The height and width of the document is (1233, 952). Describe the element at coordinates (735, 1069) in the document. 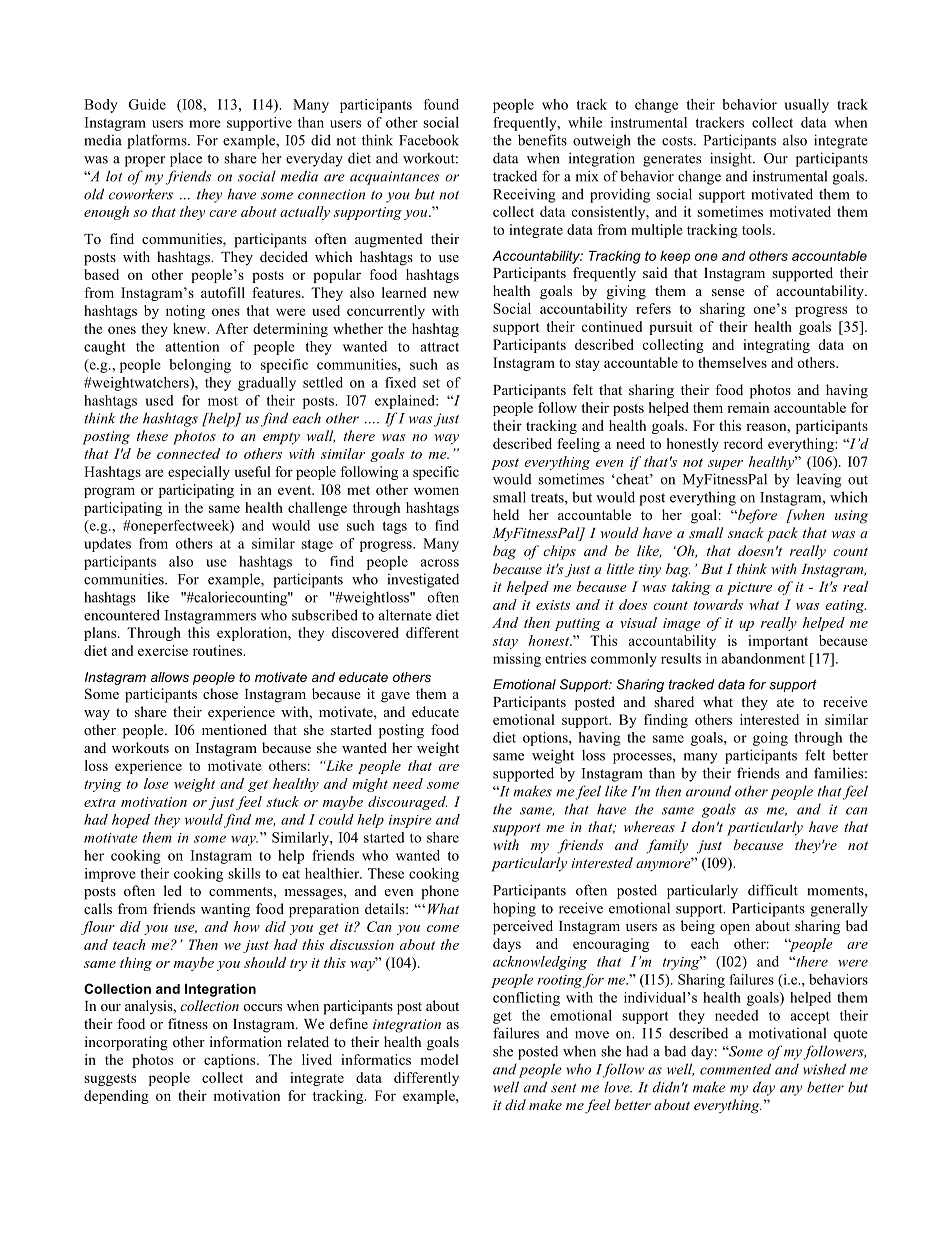

I see `commented` at that location.
